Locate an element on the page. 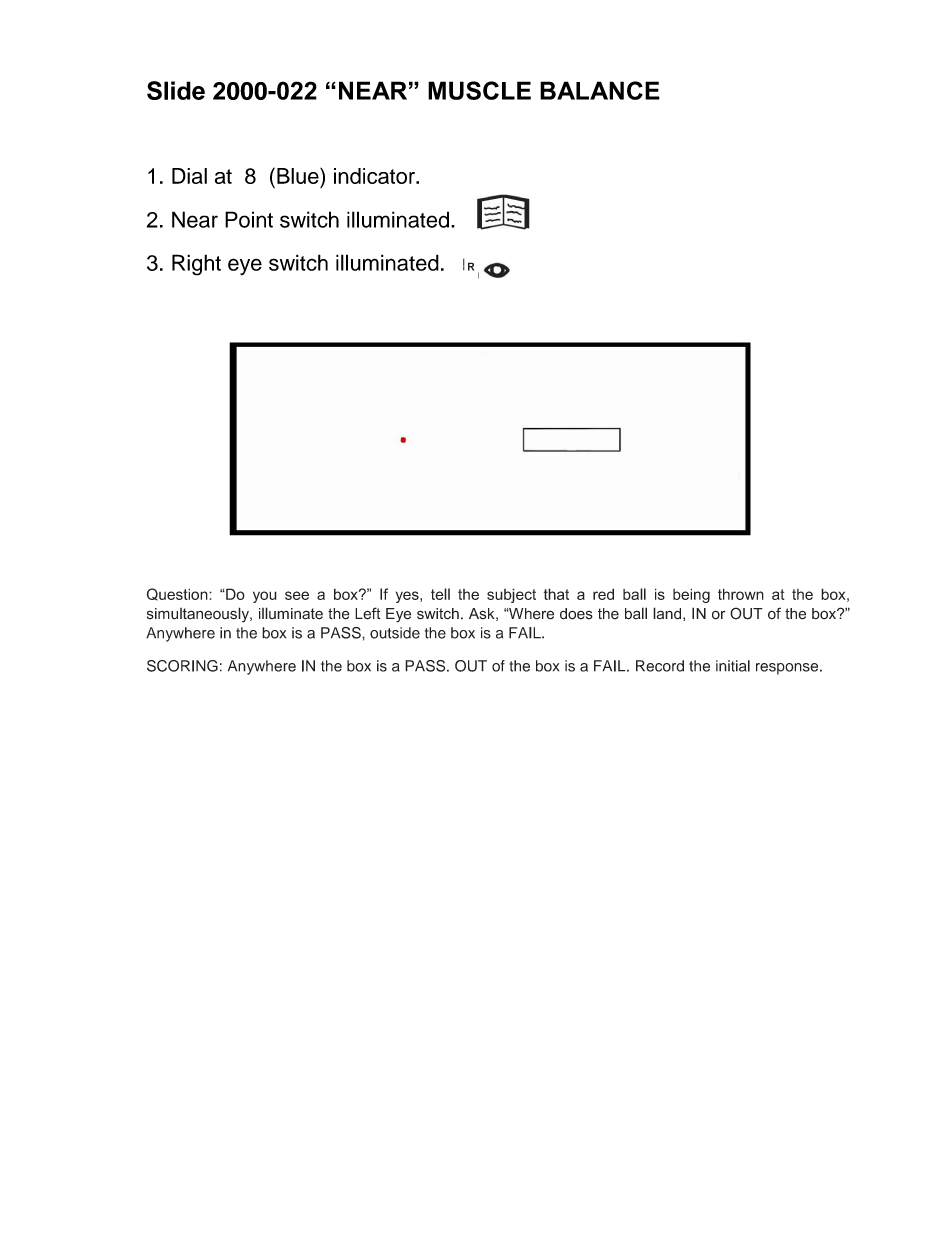  indicator is located at coordinates (375, 176).
